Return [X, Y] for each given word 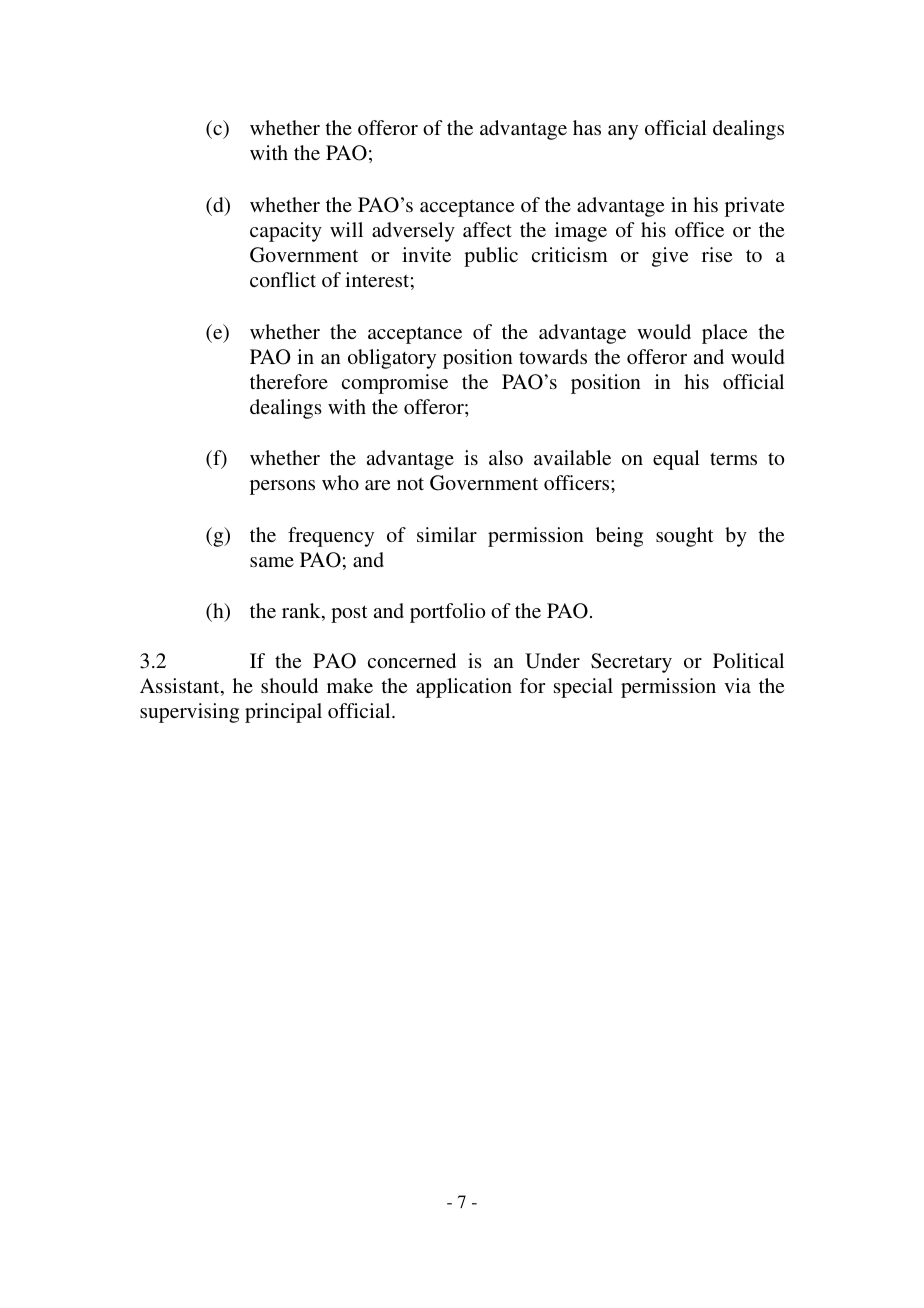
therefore [289, 381]
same [272, 562]
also [506, 457]
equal [676, 460]
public [491, 257]
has [587, 127]
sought [685, 537]
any [623, 132]
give [670, 257]
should [289, 685]
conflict [283, 279]
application [464, 688]
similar [447, 534]
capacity [286, 232]
